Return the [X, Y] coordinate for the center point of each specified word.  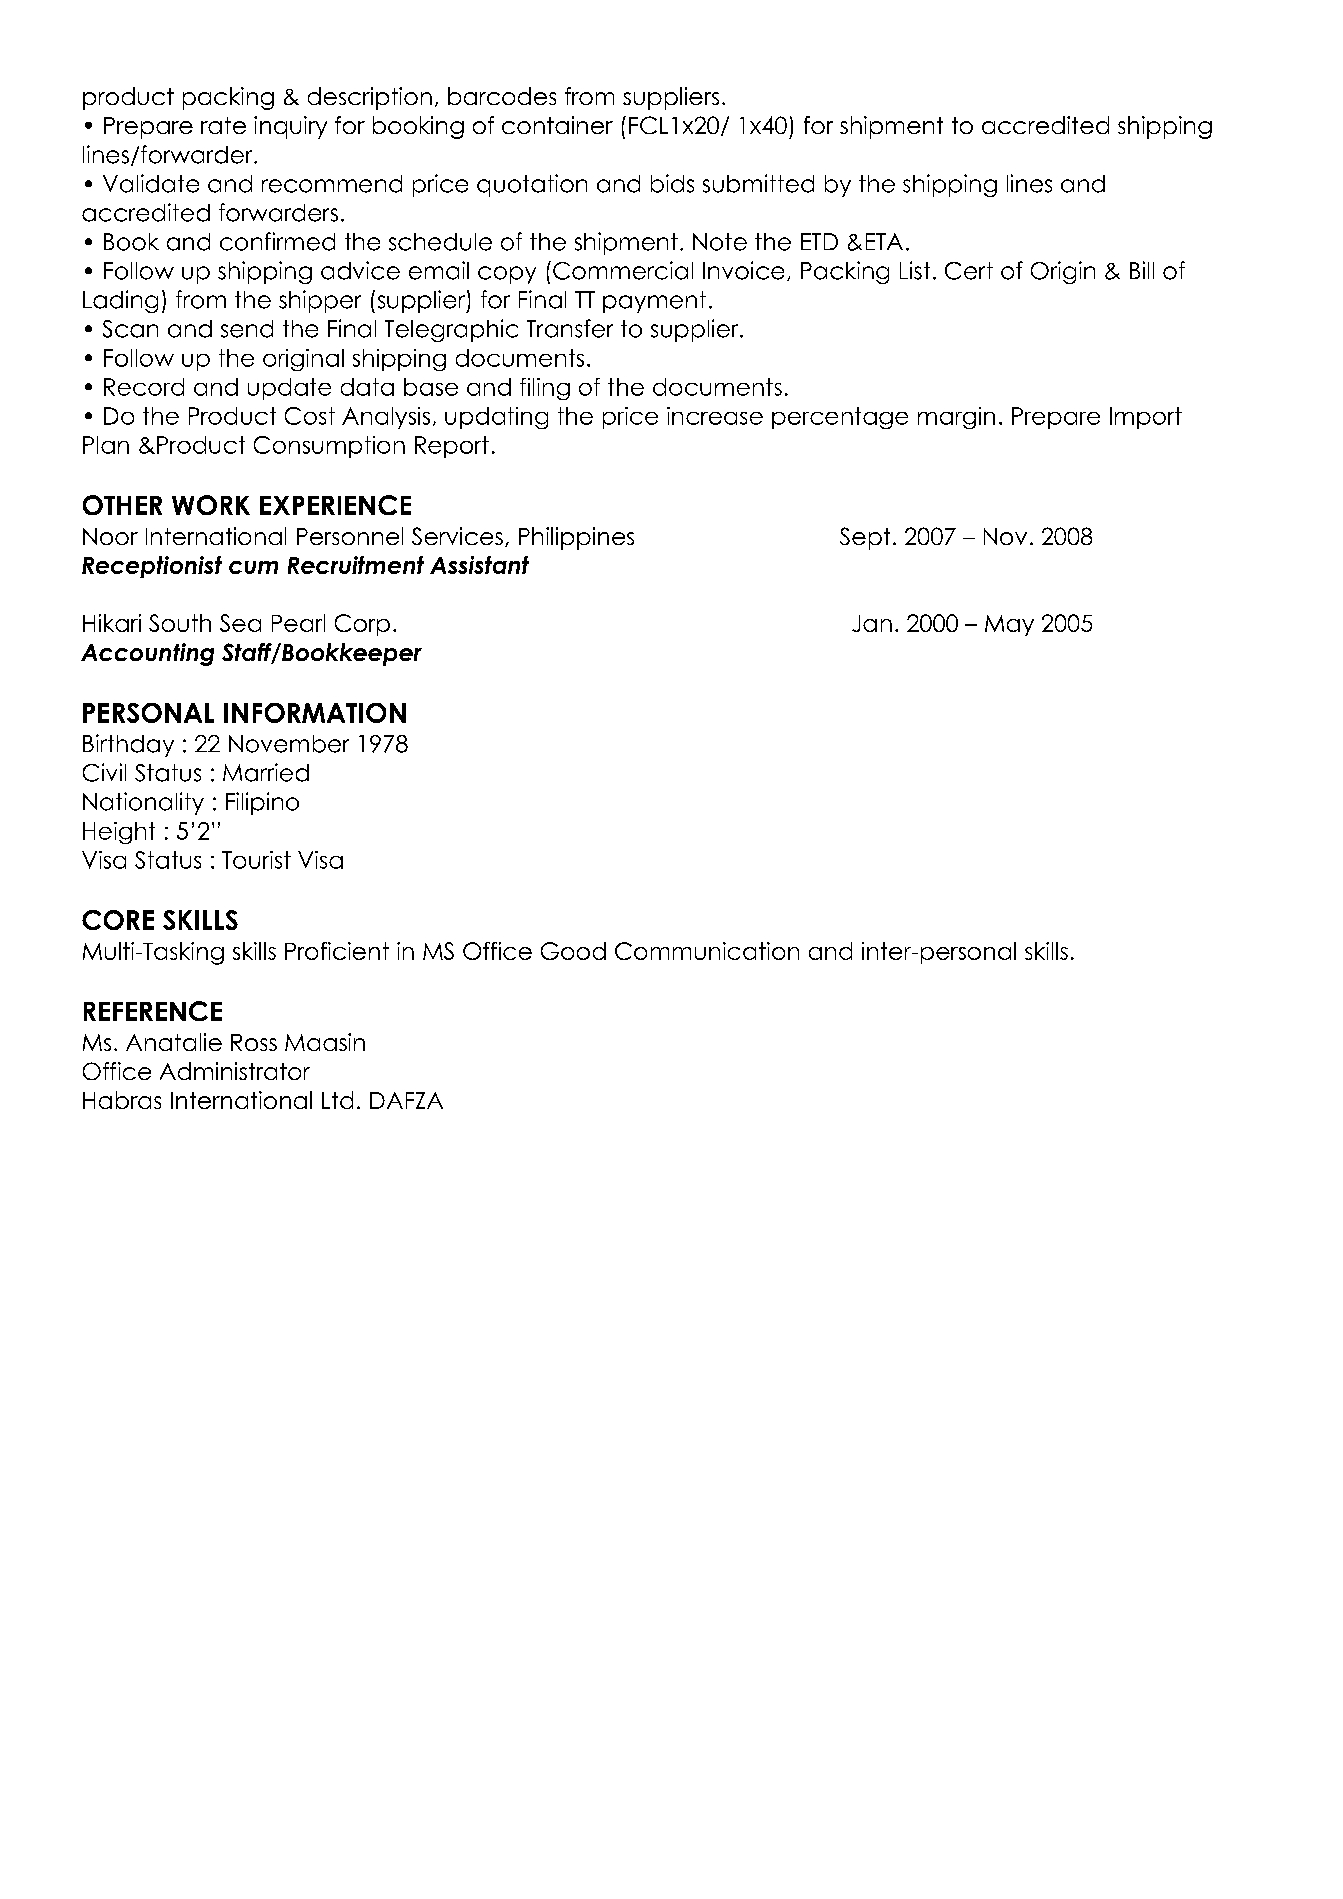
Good [573, 951]
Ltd [337, 1100]
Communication [707, 951]
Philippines [576, 538]
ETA [884, 241]
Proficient [337, 951]
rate [223, 125]
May [1009, 625]
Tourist [256, 860]
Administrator [235, 1071]
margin [956, 418]
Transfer [570, 328]
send [247, 329]
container [557, 125]
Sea [240, 623]
